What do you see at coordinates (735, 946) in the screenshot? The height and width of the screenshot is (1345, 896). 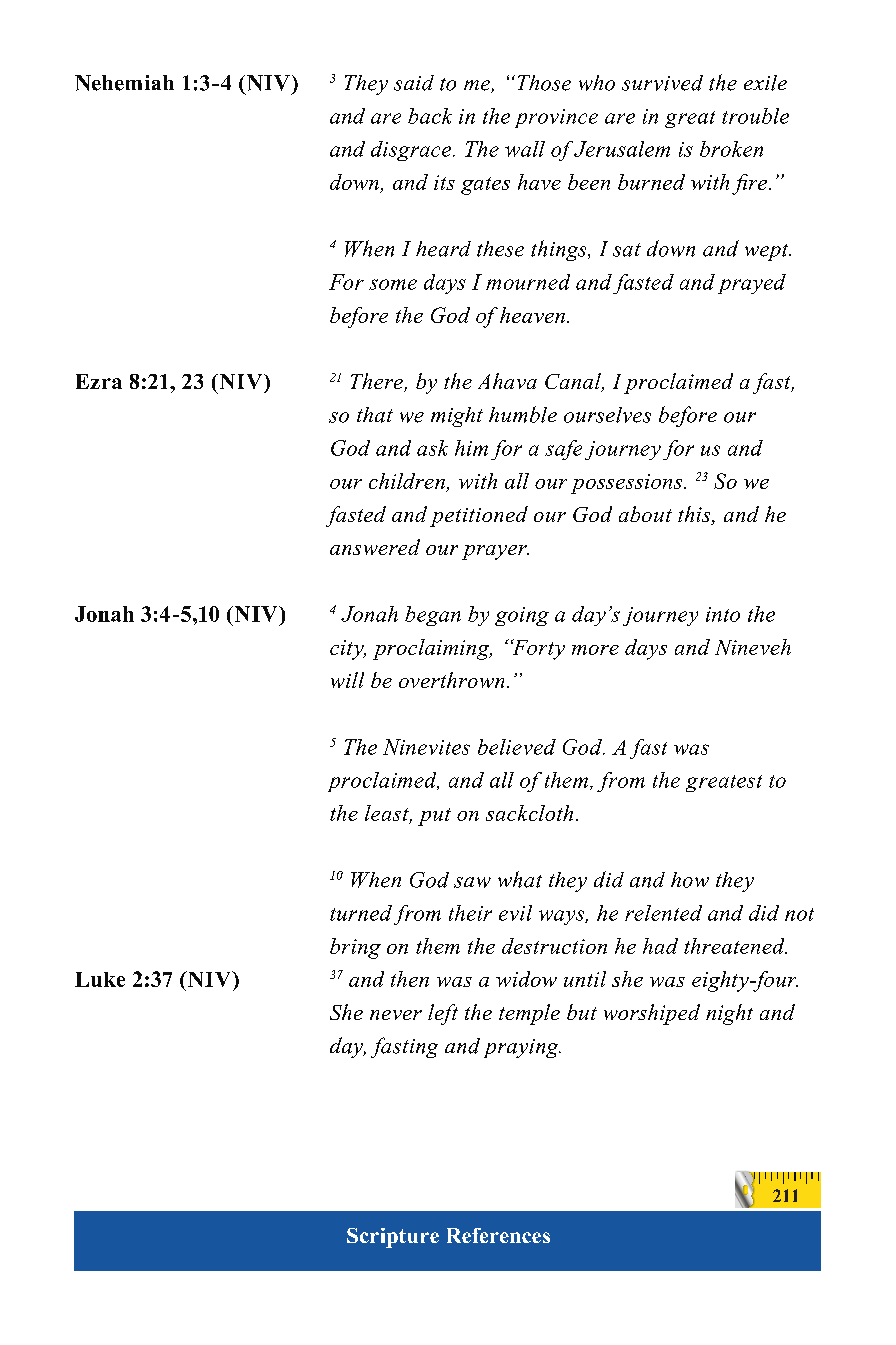 I see `threatened` at bounding box center [735, 946].
